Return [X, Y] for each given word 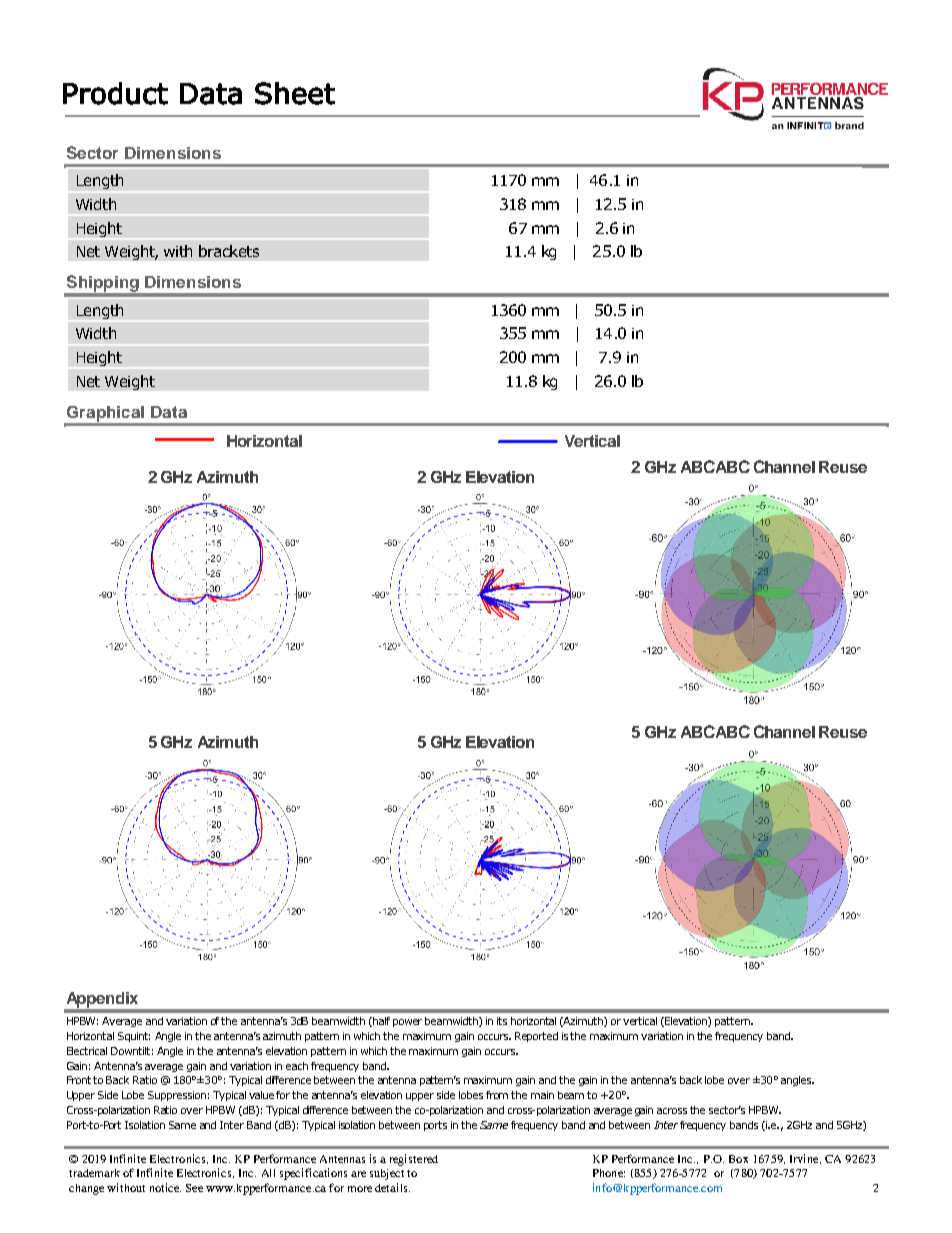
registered [414, 1160]
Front [79, 1080]
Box [738, 1159]
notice [165, 1187]
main [542, 1095]
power [407, 1023]
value [263, 1095]
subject [387, 1174]
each [297, 1066]
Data [169, 412]
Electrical [87, 1051]
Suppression [177, 1096]
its [502, 1021]
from [497, 1095]
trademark [94, 1173]
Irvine [805, 1159]
